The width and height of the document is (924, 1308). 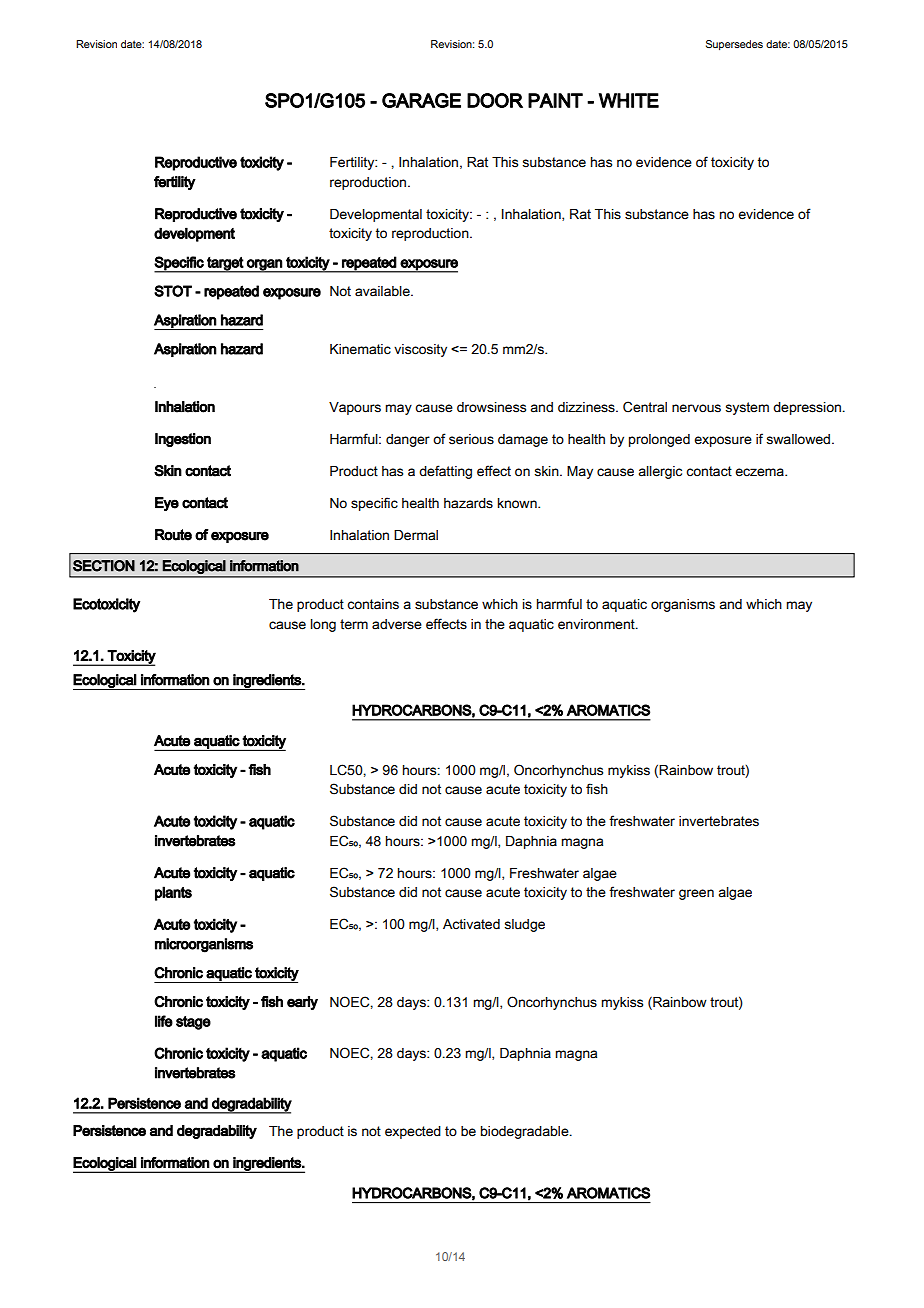 What do you see at coordinates (173, 893) in the document?
I see `plants` at bounding box center [173, 893].
